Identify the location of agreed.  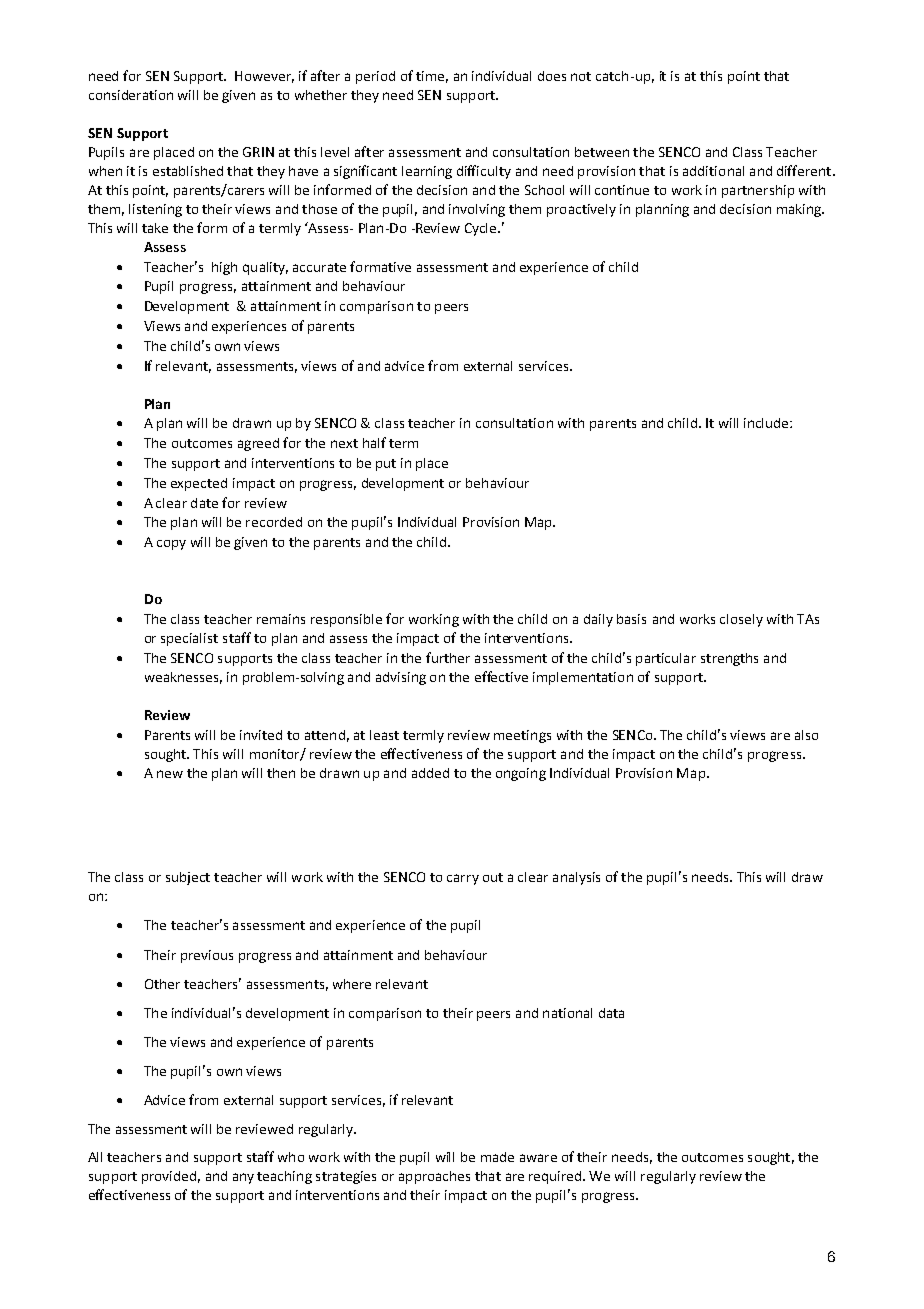
(258, 444).
